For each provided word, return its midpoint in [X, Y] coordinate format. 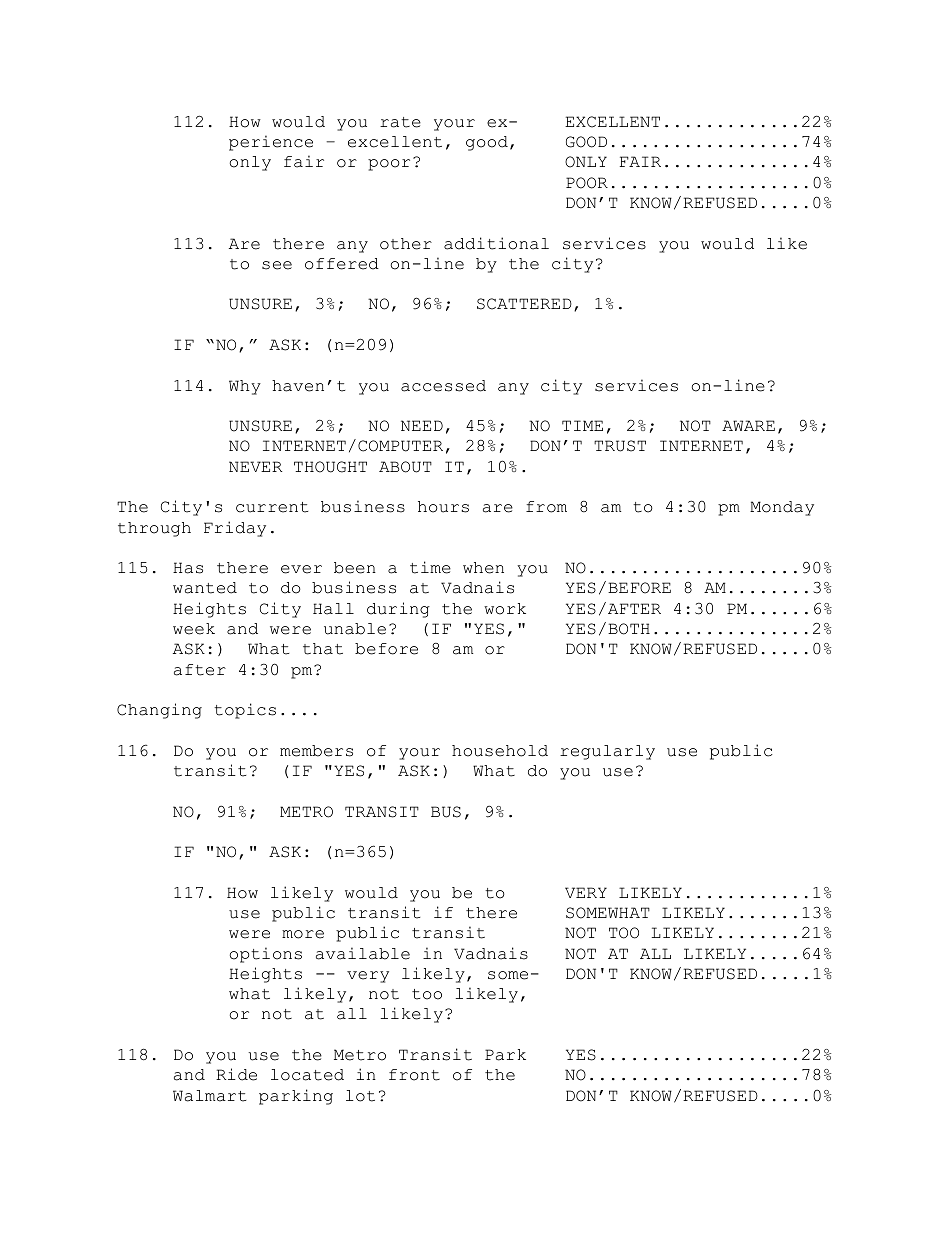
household [500, 751]
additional [496, 243]
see [277, 265]
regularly [607, 752]
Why [245, 387]
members [316, 751]
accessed [443, 386]
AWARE [748, 425]
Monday [782, 508]
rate [400, 122]
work [505, 609]
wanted [205, 588]
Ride [236, 1074]
